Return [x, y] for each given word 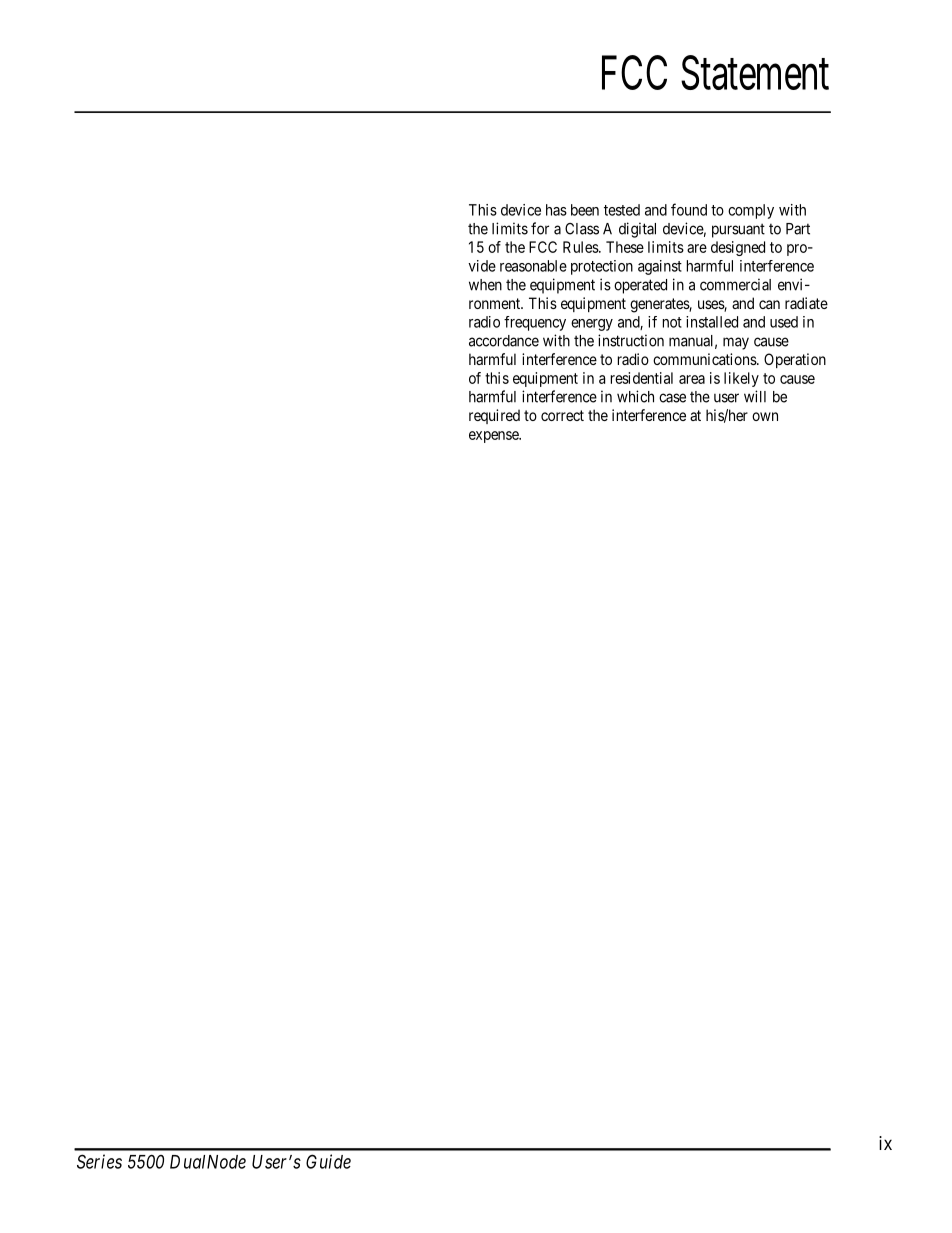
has [556, 210]
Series [99, 1161]
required [494, 416]
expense [494, 437]
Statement [755, 72]
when [485, 285]
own [765, 416]
